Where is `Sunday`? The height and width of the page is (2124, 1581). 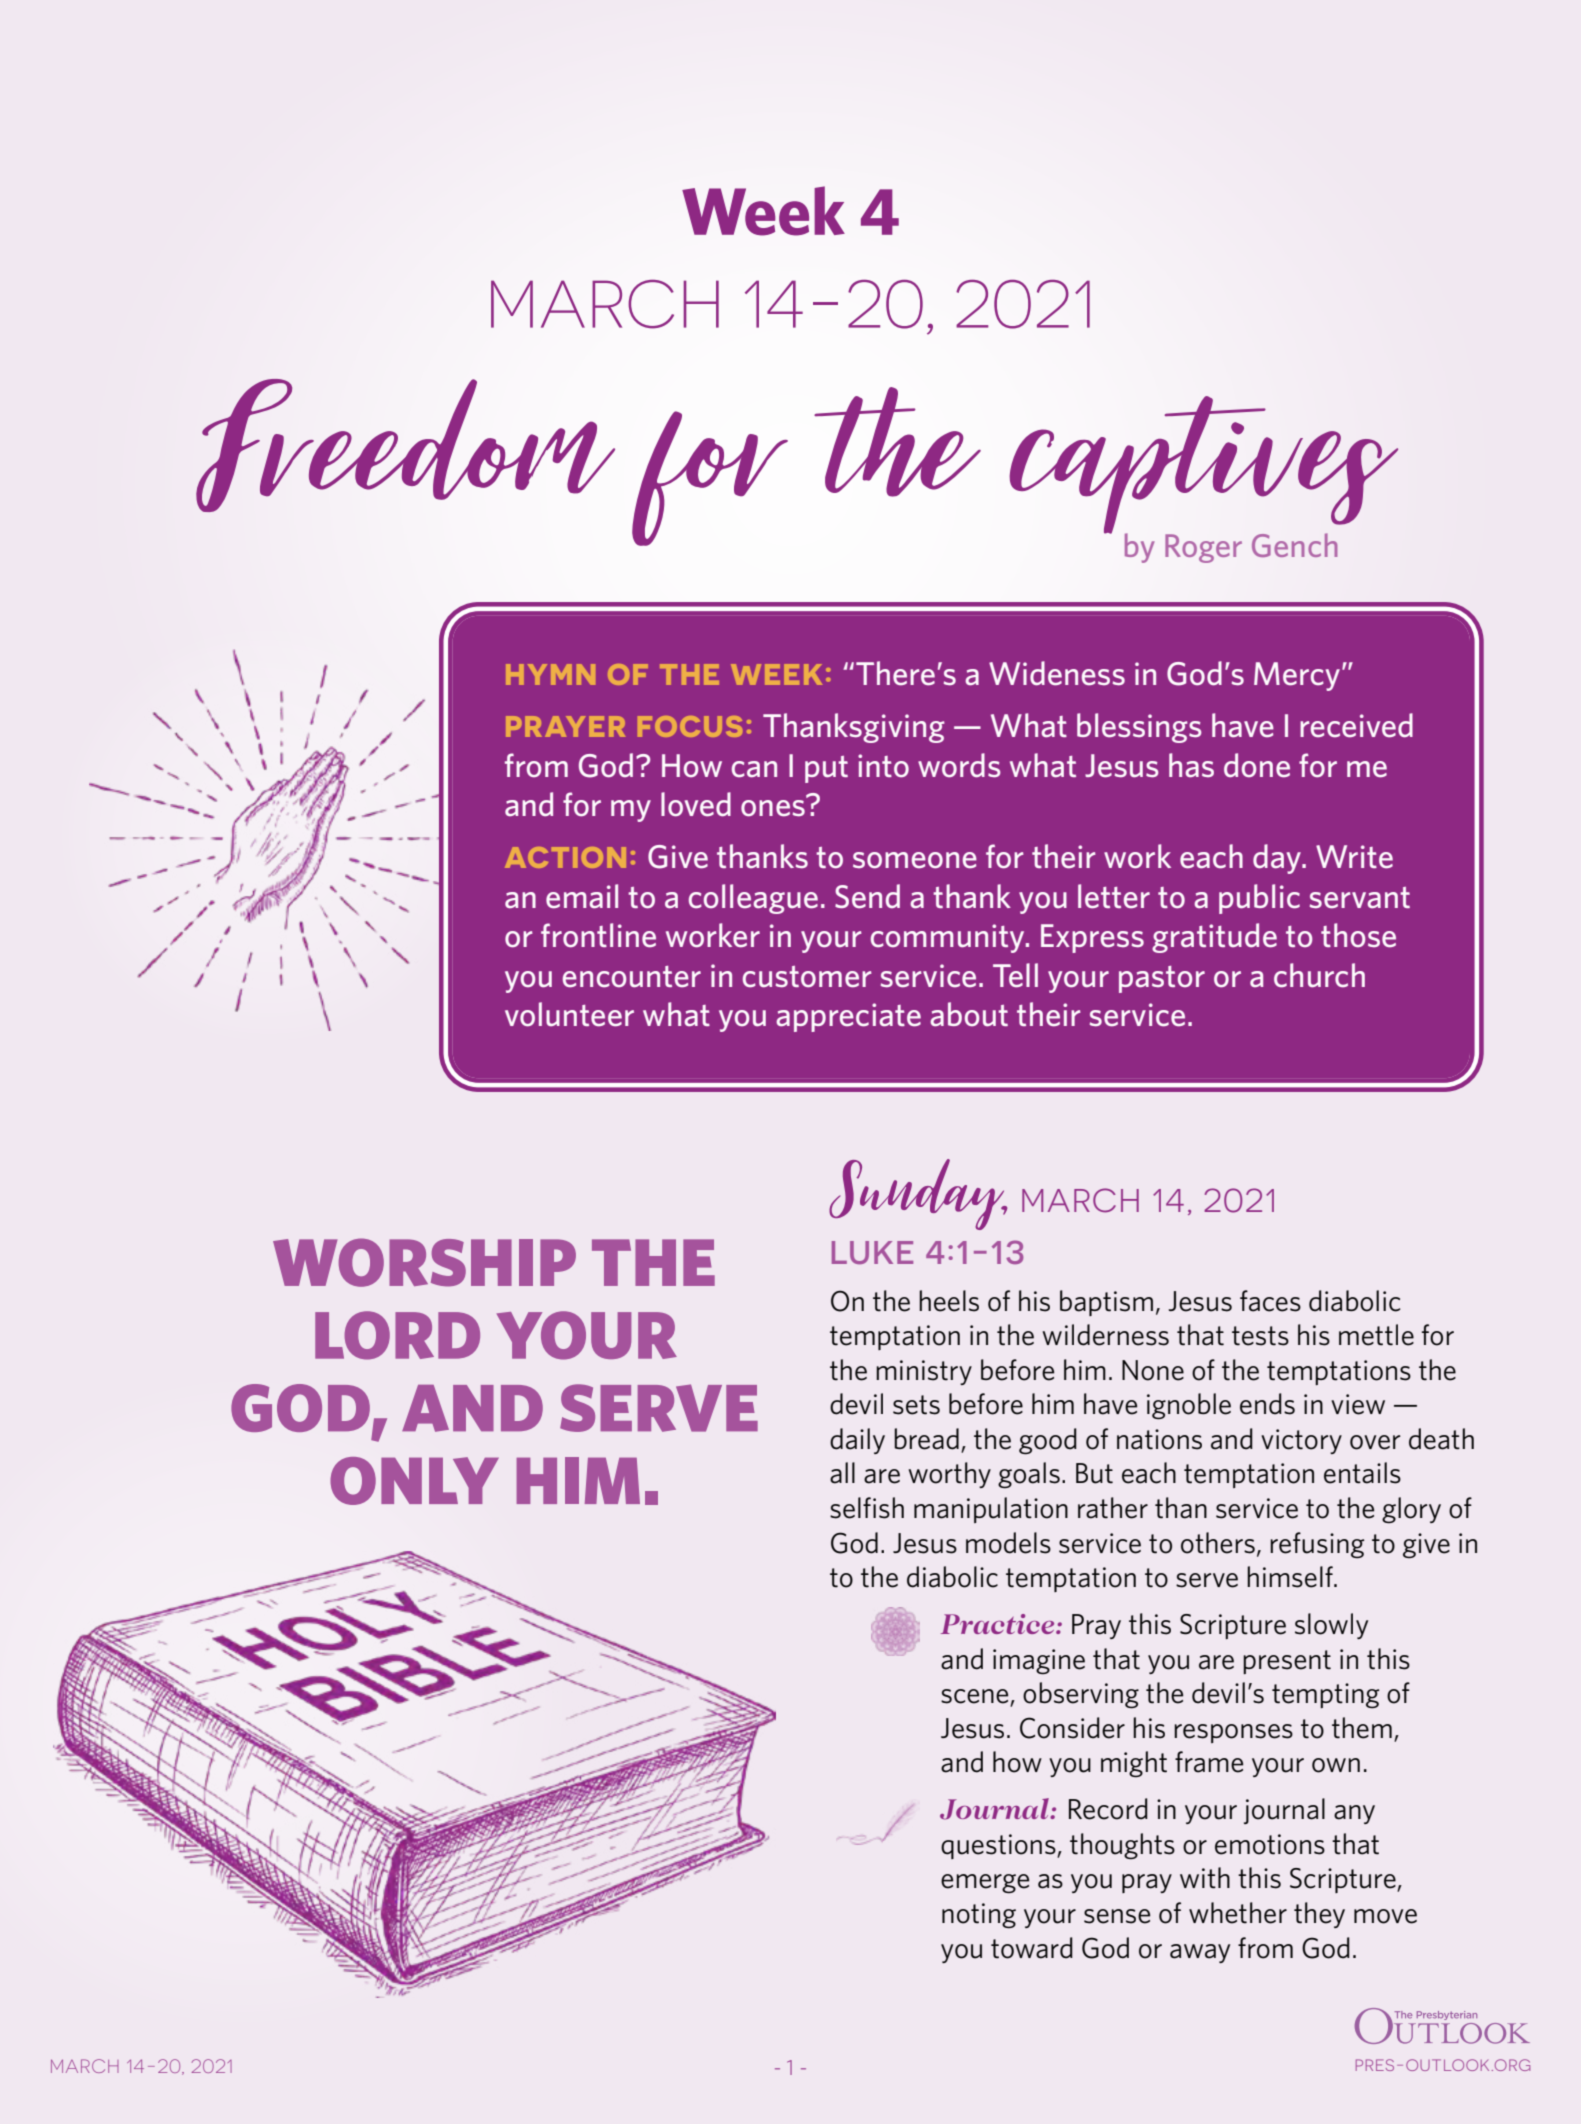
Sunday is located at coordinates (918, 1194).
